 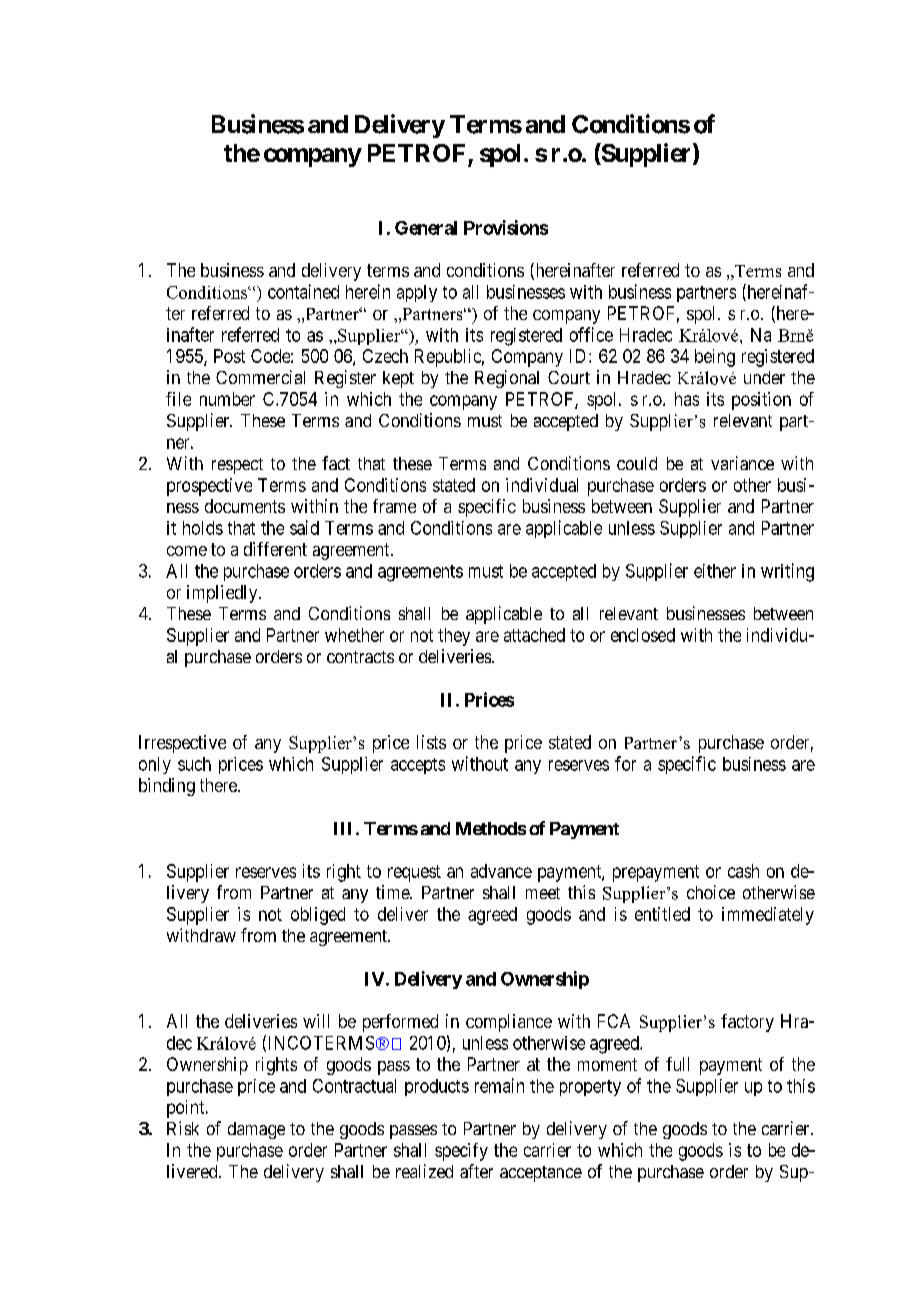 What do you see at coordinates (303, 291) in the page?
I see `contained` at bounding box center [303, 291].
